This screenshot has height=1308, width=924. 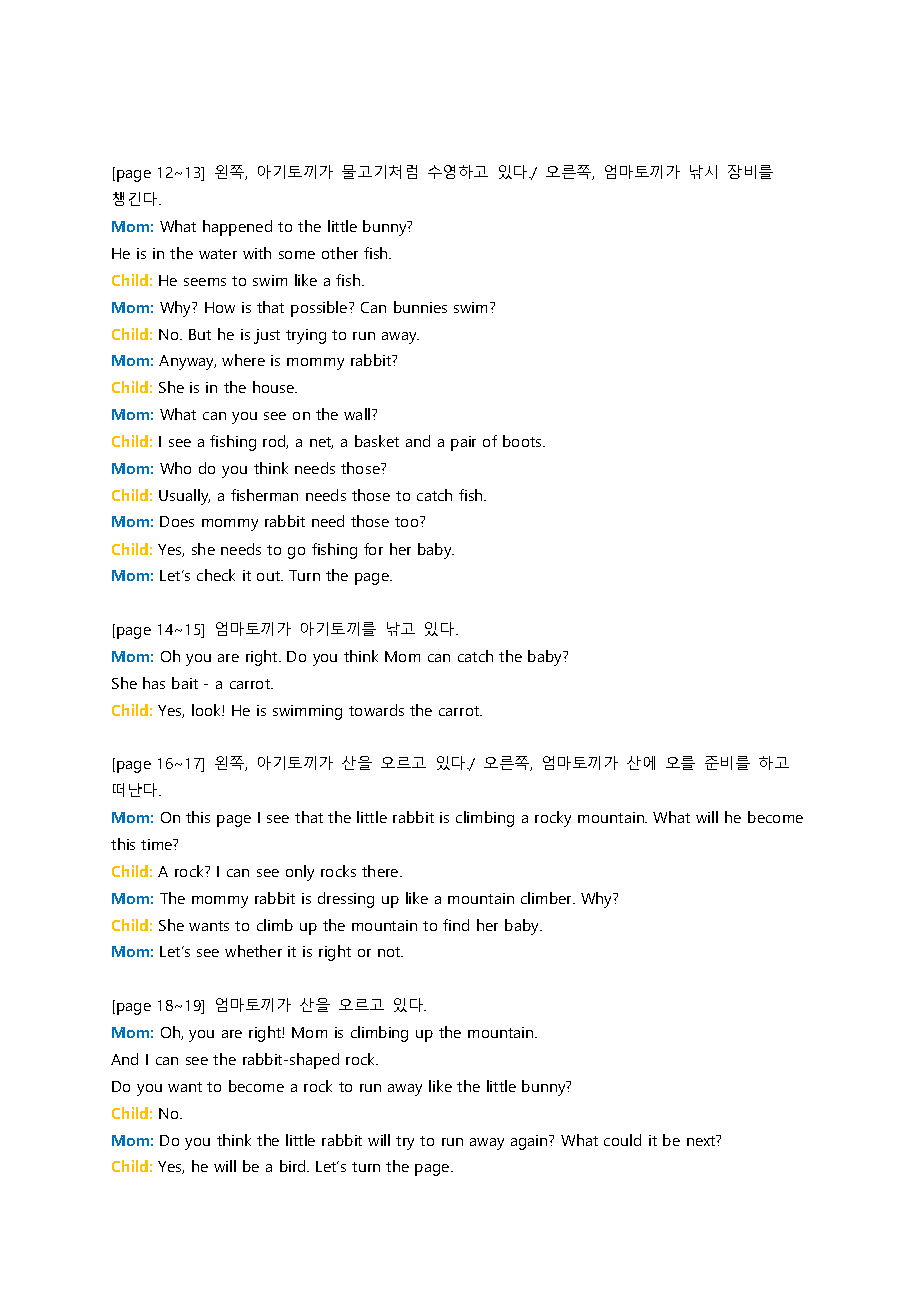 I want to click on find, so click(x=456, y=925).
